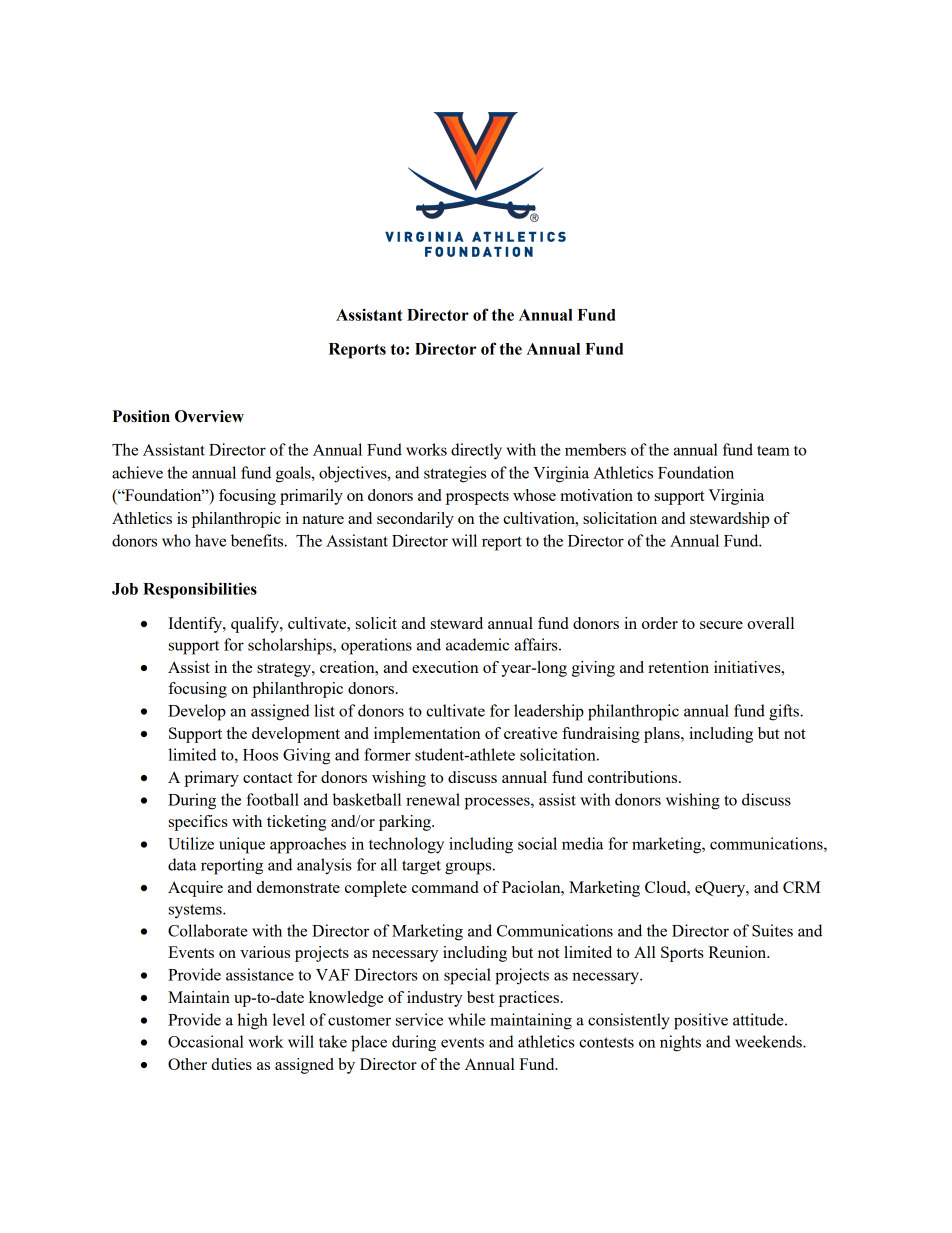 The image size is (952, 1233). I want to click on Overview, so click(209, 416).
